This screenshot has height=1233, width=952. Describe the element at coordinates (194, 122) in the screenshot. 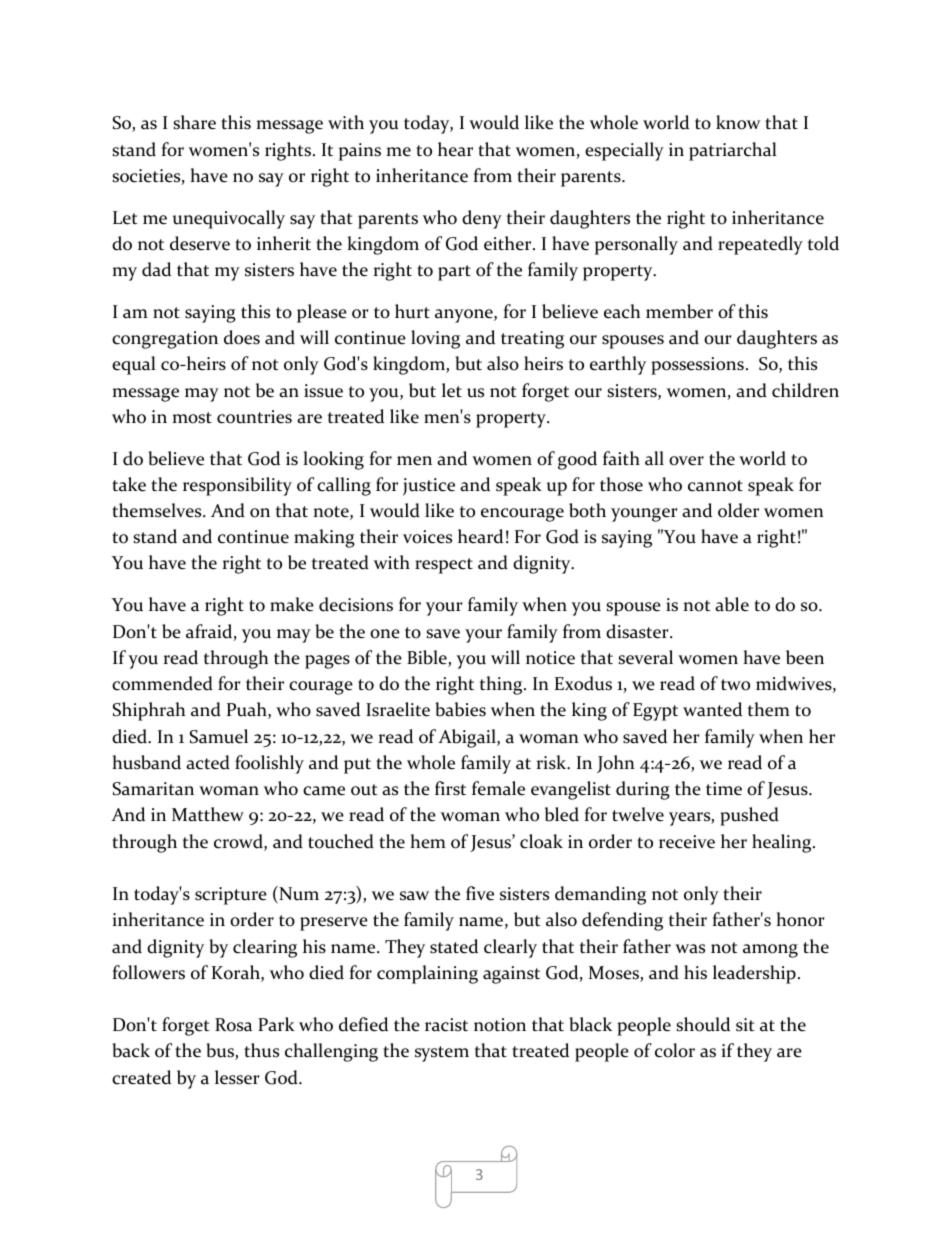

I see `share` at that location.
